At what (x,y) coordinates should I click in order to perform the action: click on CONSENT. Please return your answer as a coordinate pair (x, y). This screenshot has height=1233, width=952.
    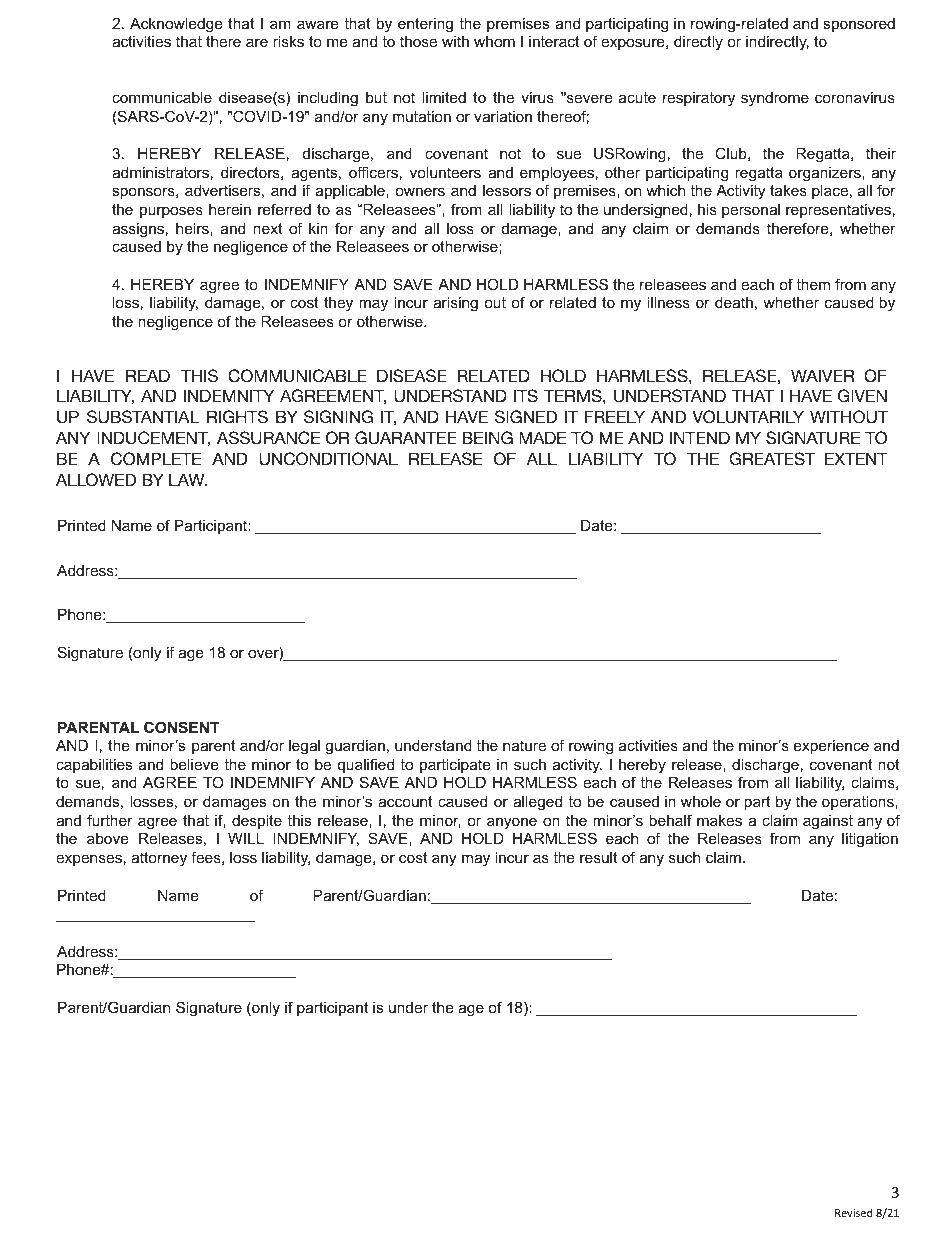
    Looking at the image, I should click on (181, 727).
